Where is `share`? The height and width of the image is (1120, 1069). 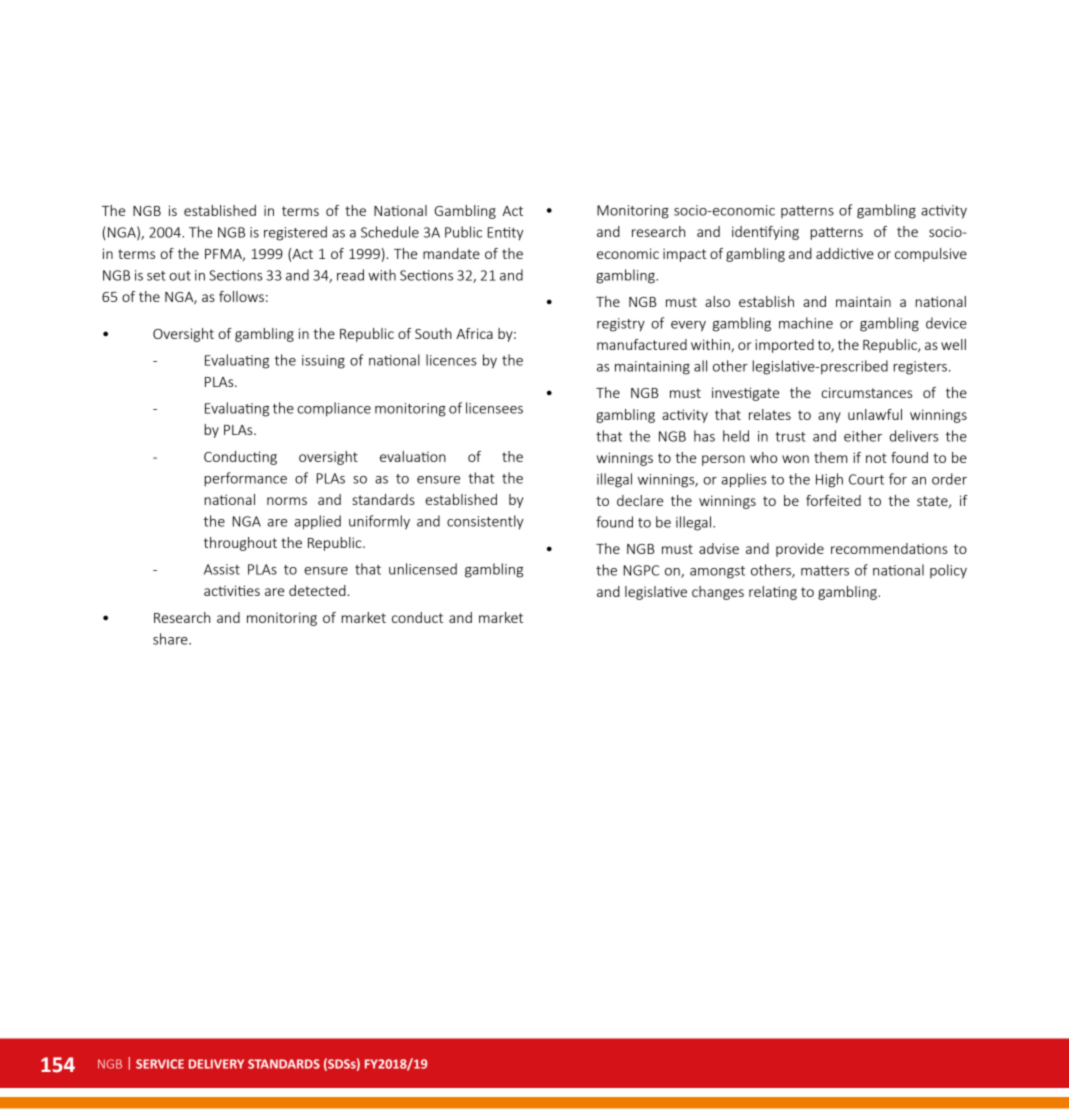
share is located at coordinates (171, 639).
